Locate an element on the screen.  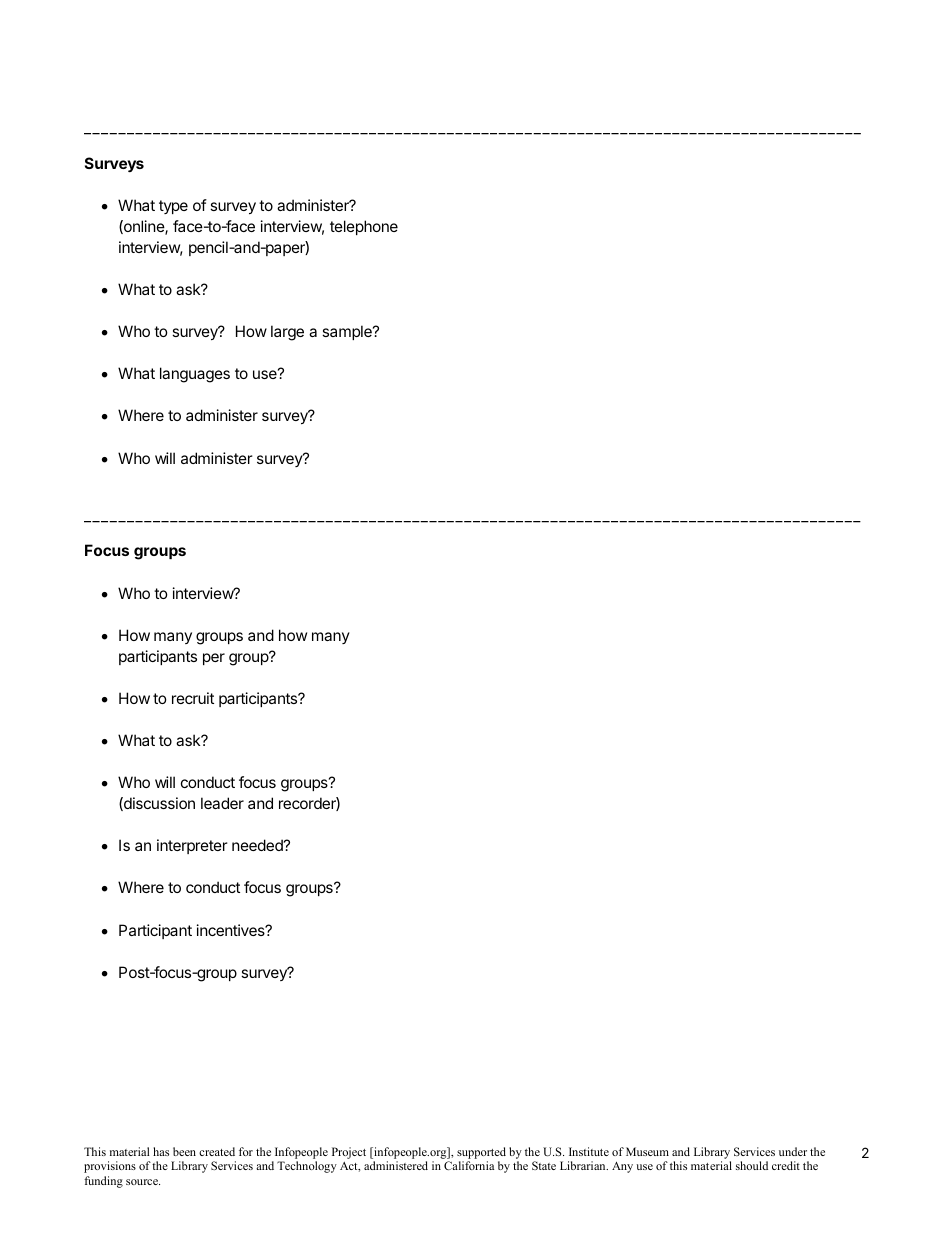
telephone is located at coordinates (364, 227).
